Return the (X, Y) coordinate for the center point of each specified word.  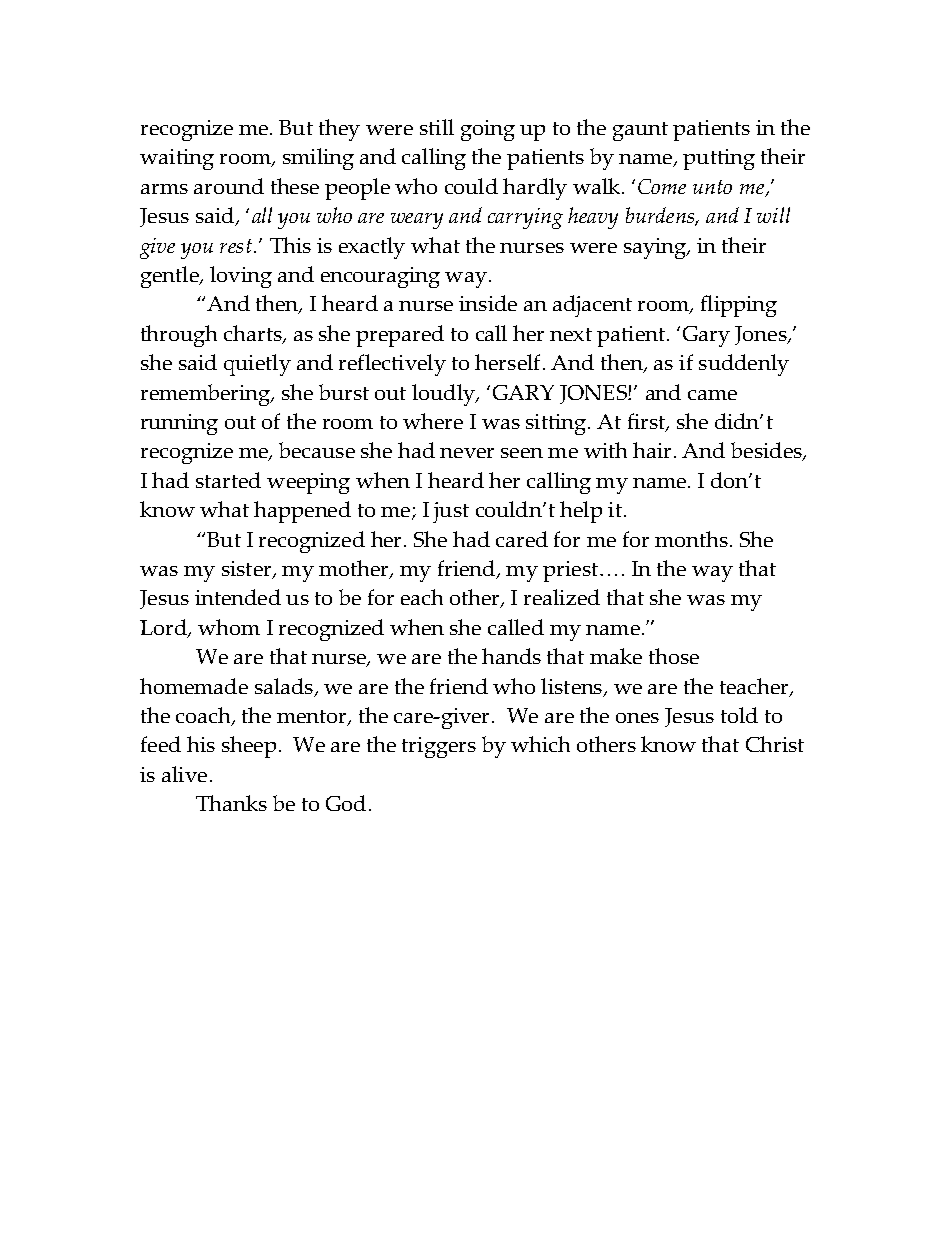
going (488, 130)
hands (511, 656)
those (674, 656)
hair (652, 450)
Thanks (231, 803)
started (228, 480)
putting (719, 159)
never (467, 453)
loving (241, 277)
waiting (177, 159)
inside (488, 303)
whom (229, 627)
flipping (739, 306)
